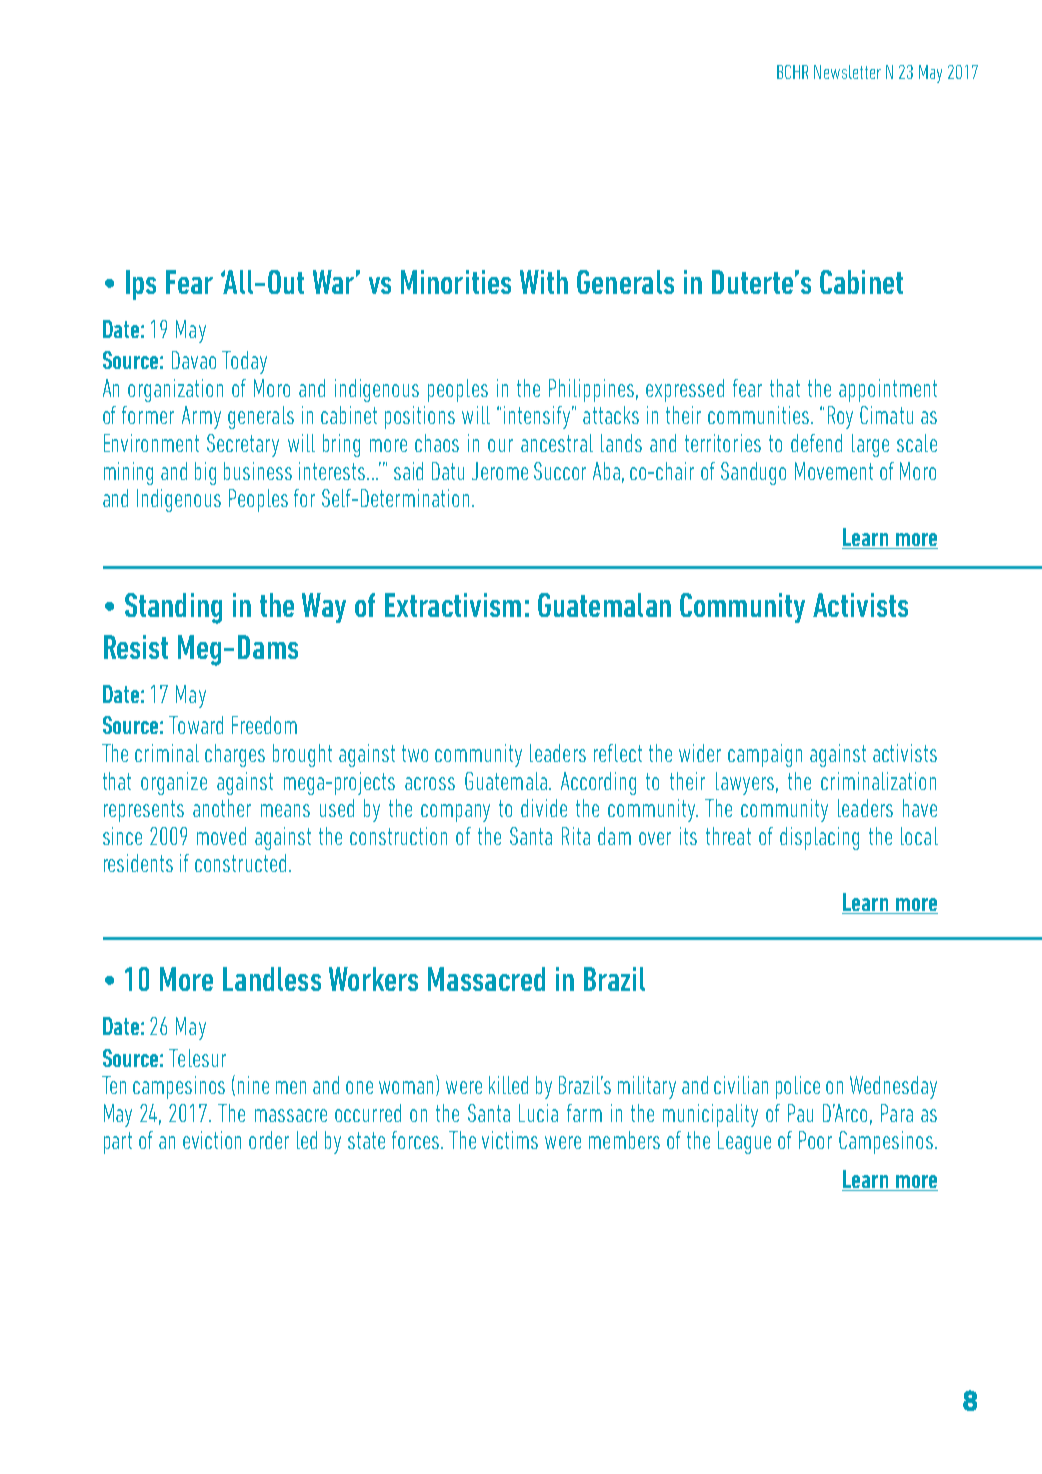  I want to click on Newsletter, so click(847, 72).
